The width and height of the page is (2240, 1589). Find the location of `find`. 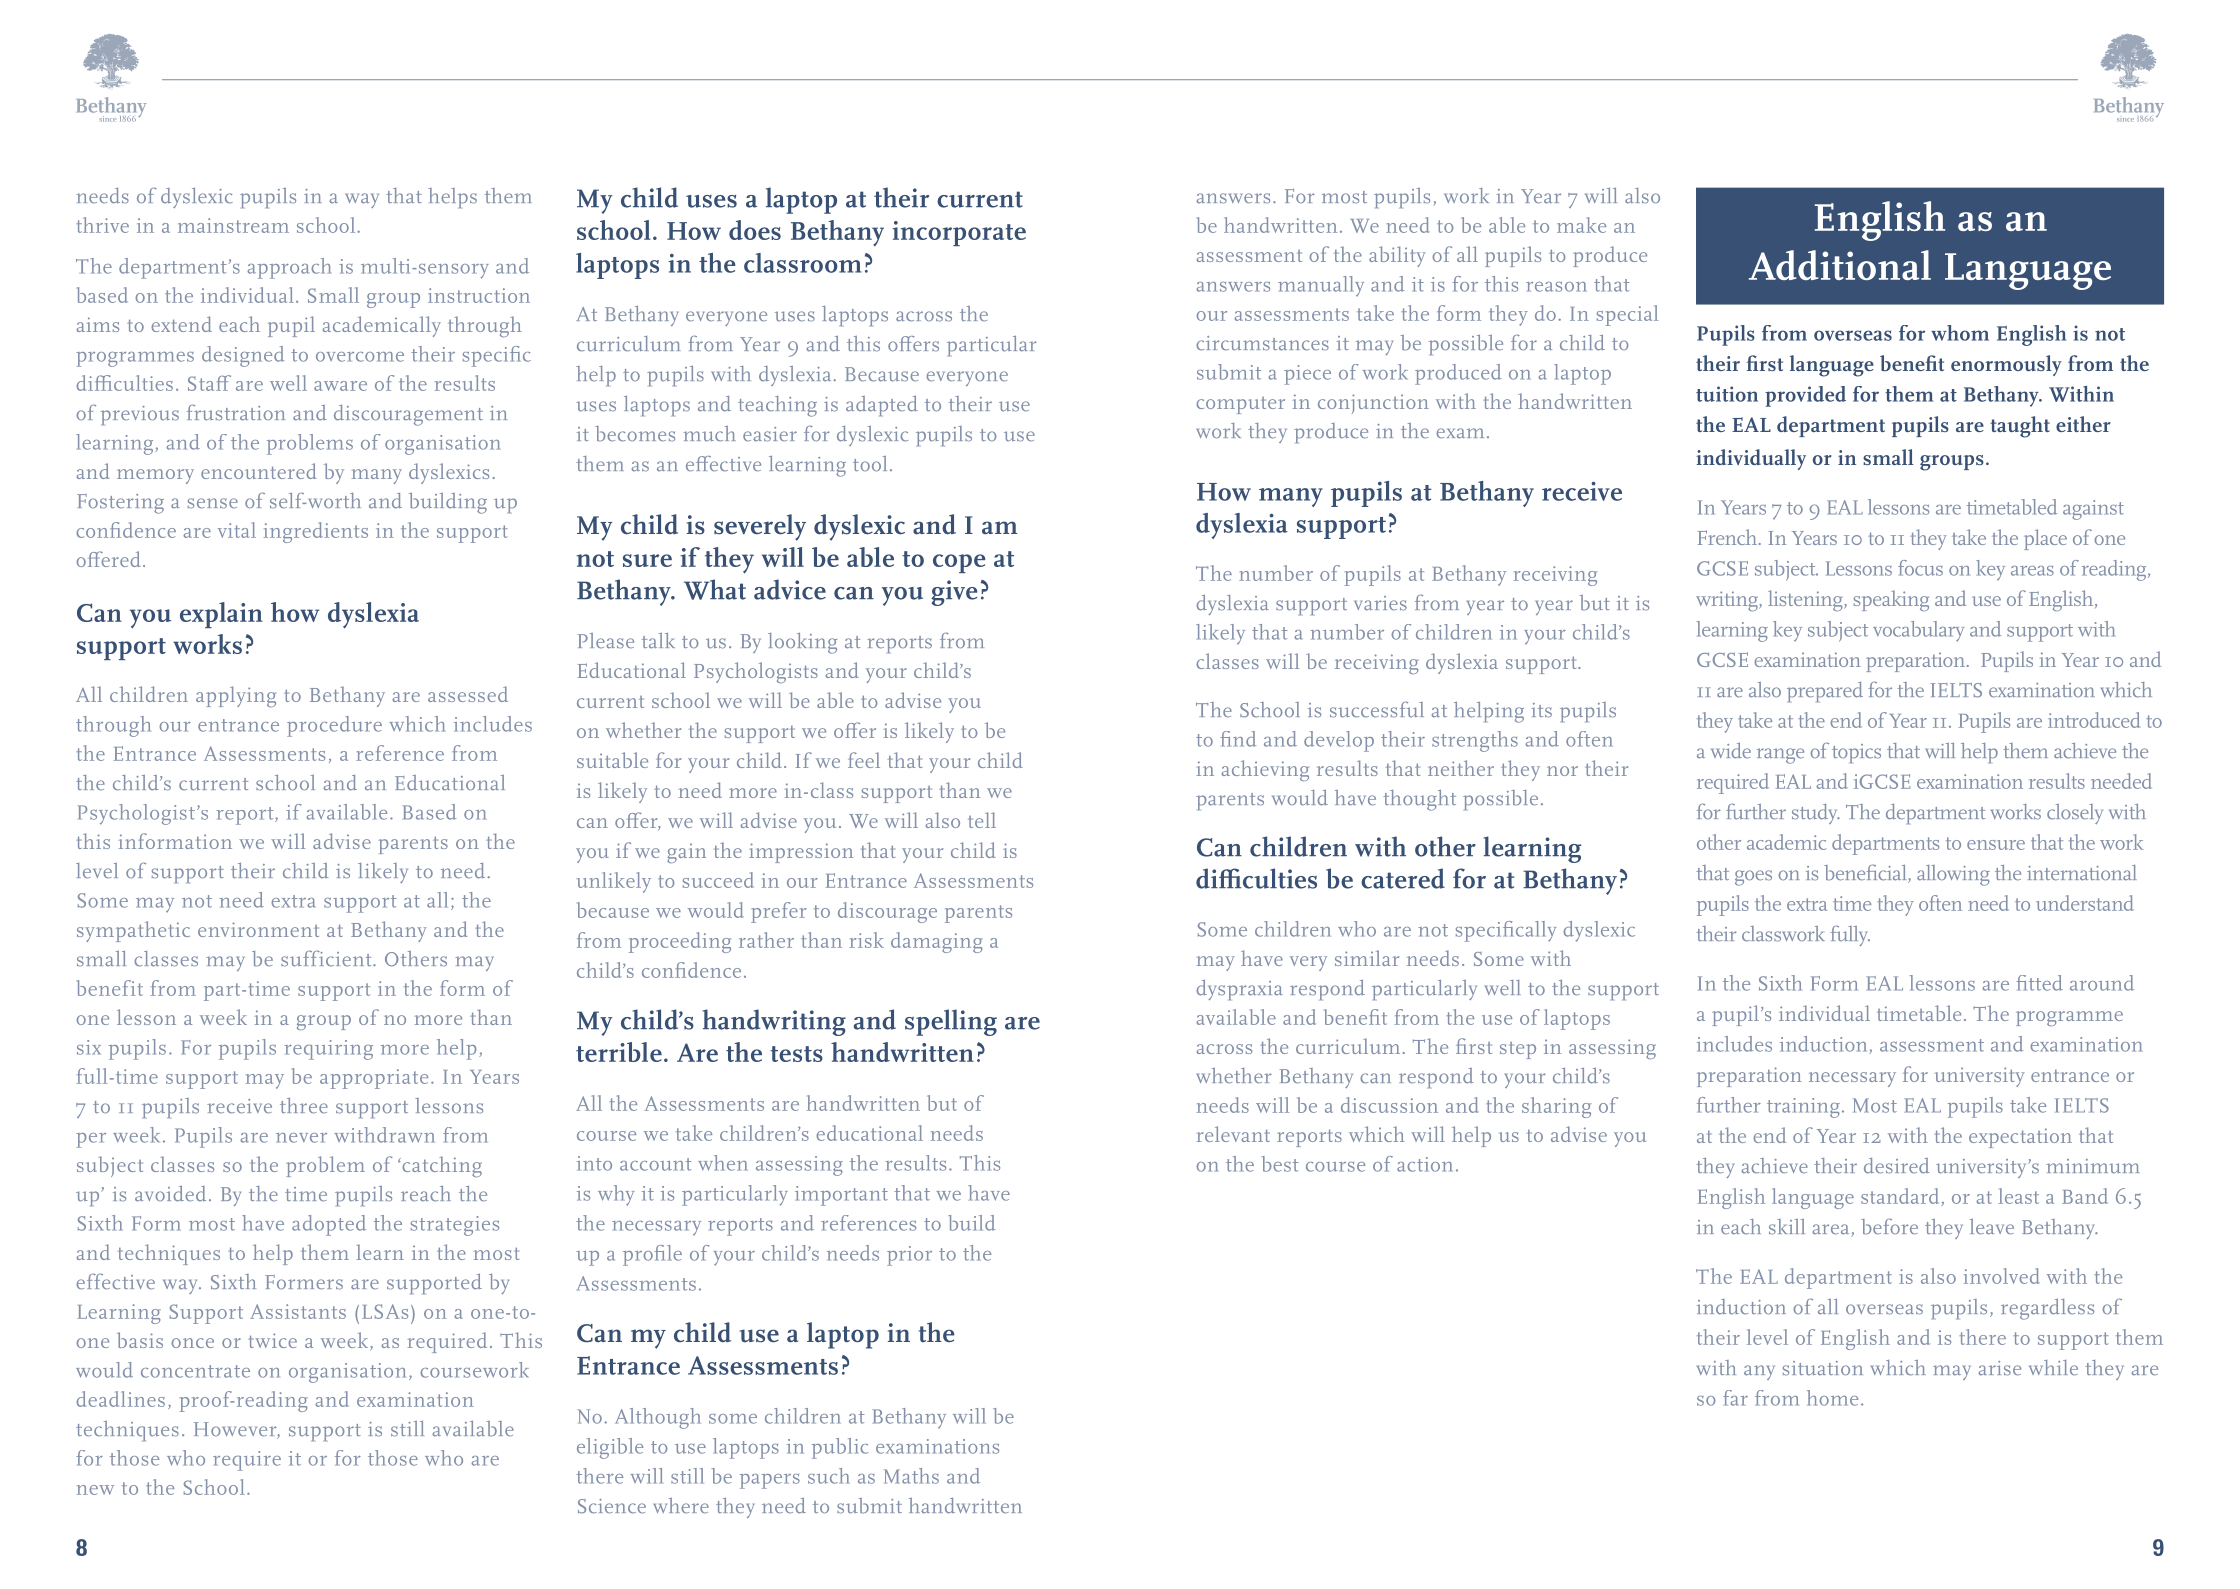

find is located at coordinates (1238, 739).
